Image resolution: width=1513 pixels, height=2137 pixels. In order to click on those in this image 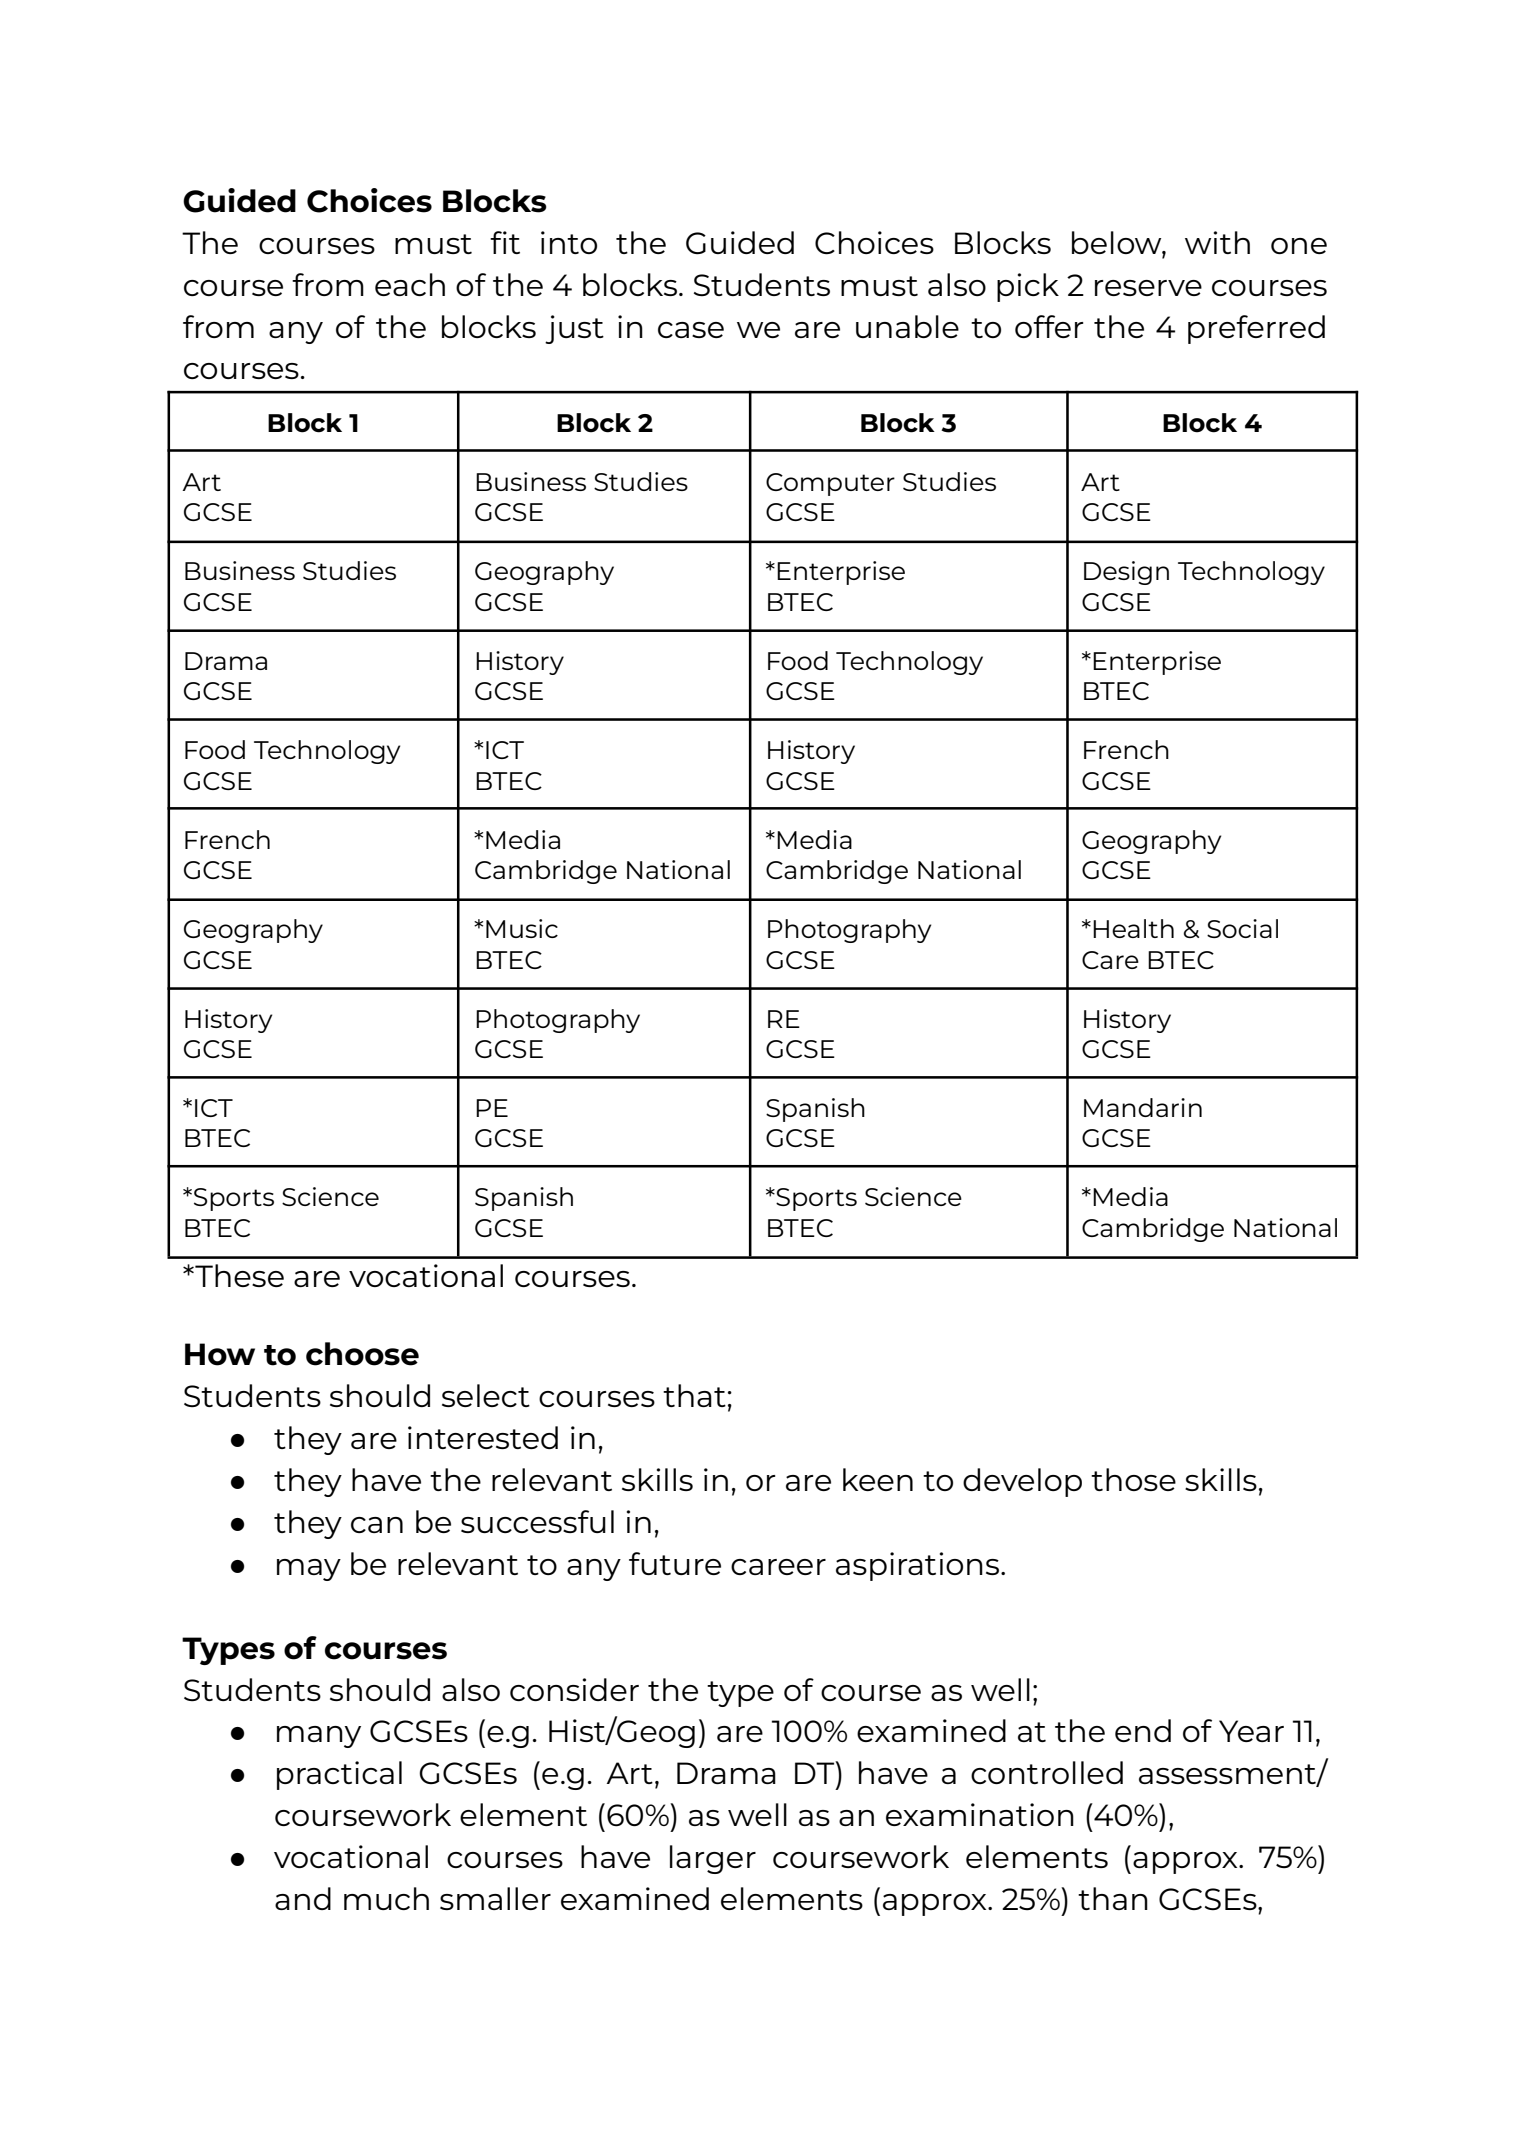, I will do `click(1133, 1479)`.
